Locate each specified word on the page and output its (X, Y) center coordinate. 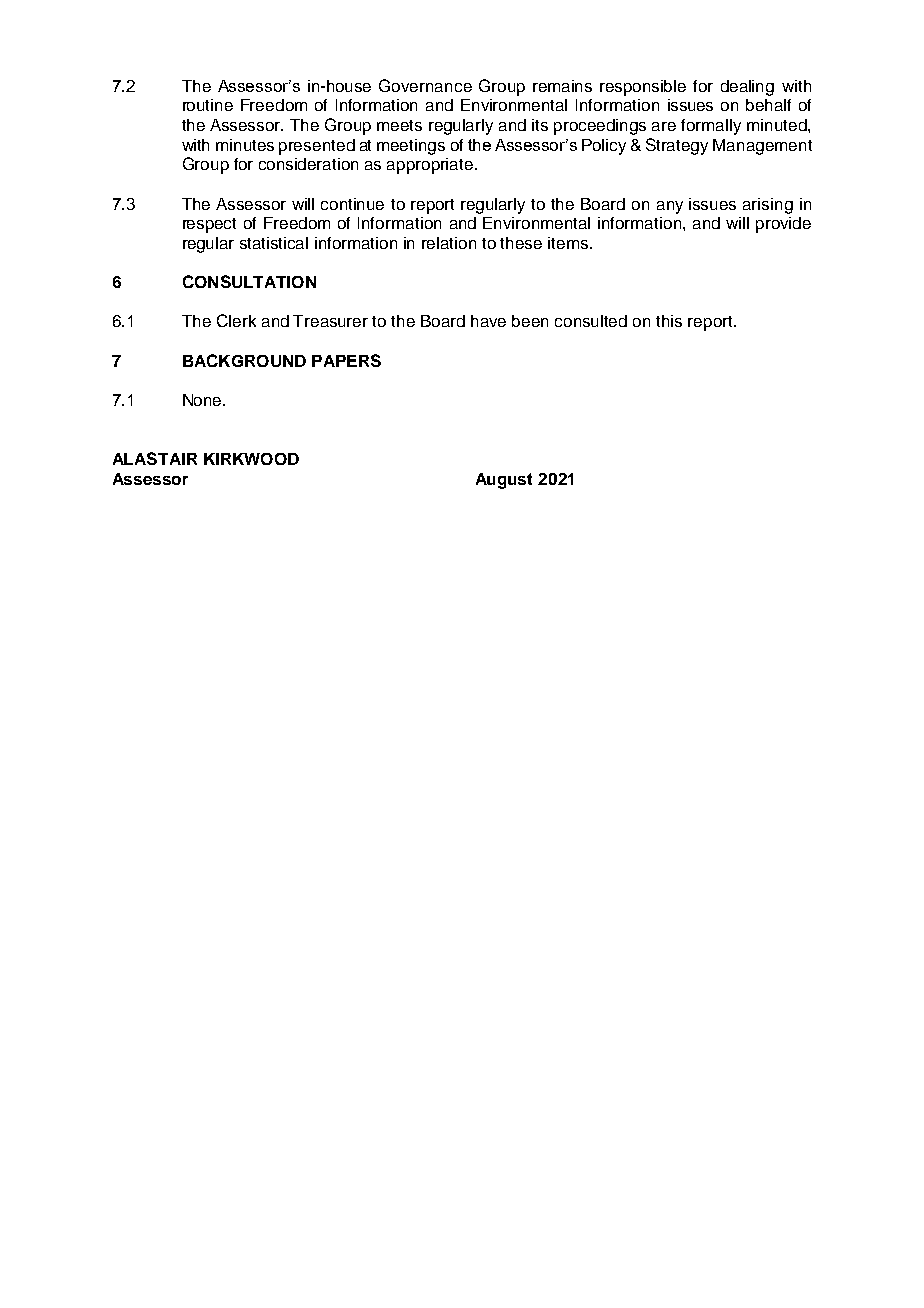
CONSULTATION (249, 281)
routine (208, 105)
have (488, 321)
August (504, 481)
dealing (747, 88)
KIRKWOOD (251, 459)
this (669, 321)
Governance (425, 85)
